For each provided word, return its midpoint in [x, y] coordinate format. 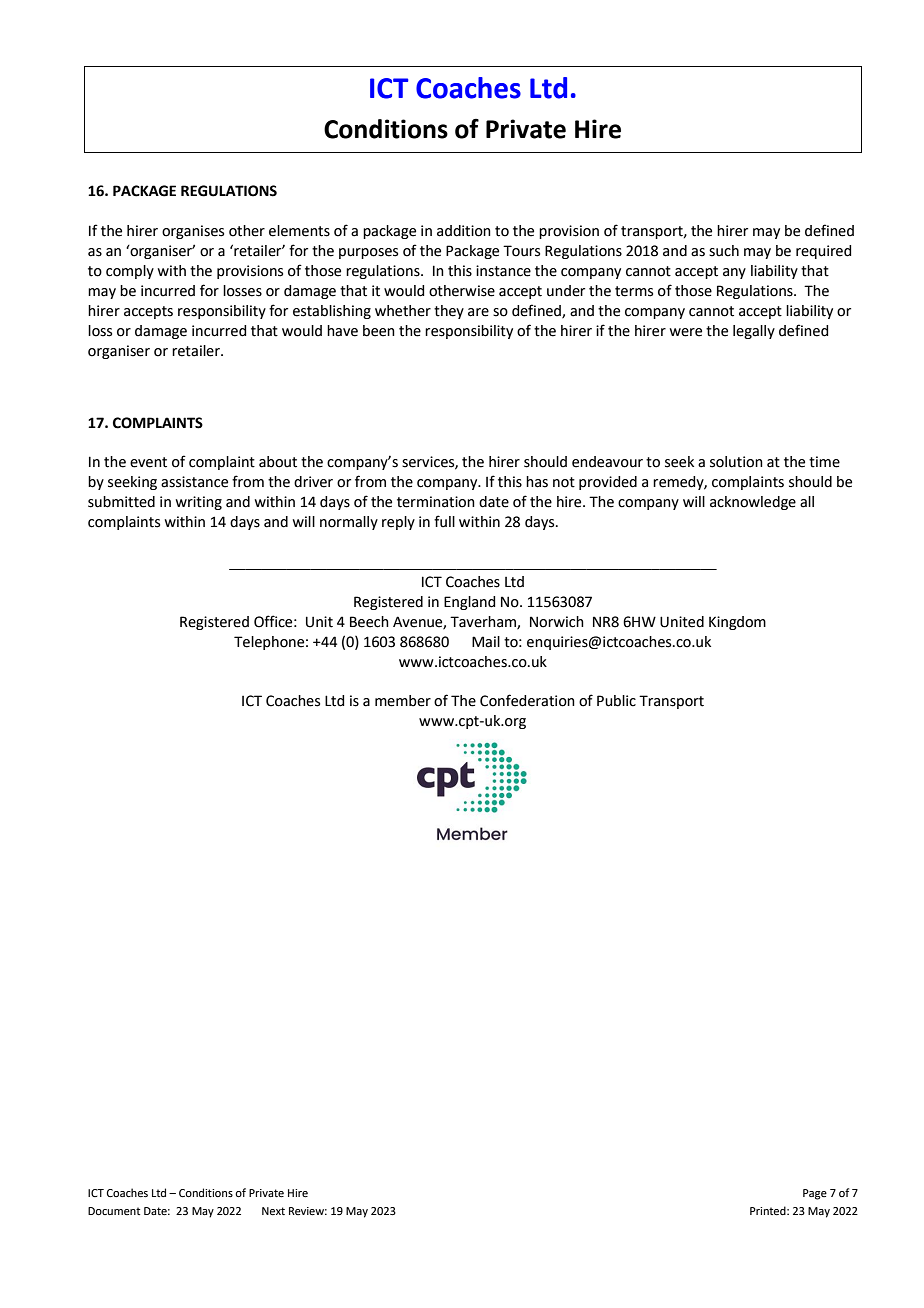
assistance [194, 482]
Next [273, 1211]
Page [815, 1194]
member [403, 701]
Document [114, 1211]
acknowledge [753, 503]
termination [436, 502]
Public [616, 701]
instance [503, 271]
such [724, 251]
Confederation [527, 700]
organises [193, 232]
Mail [486, 642]
